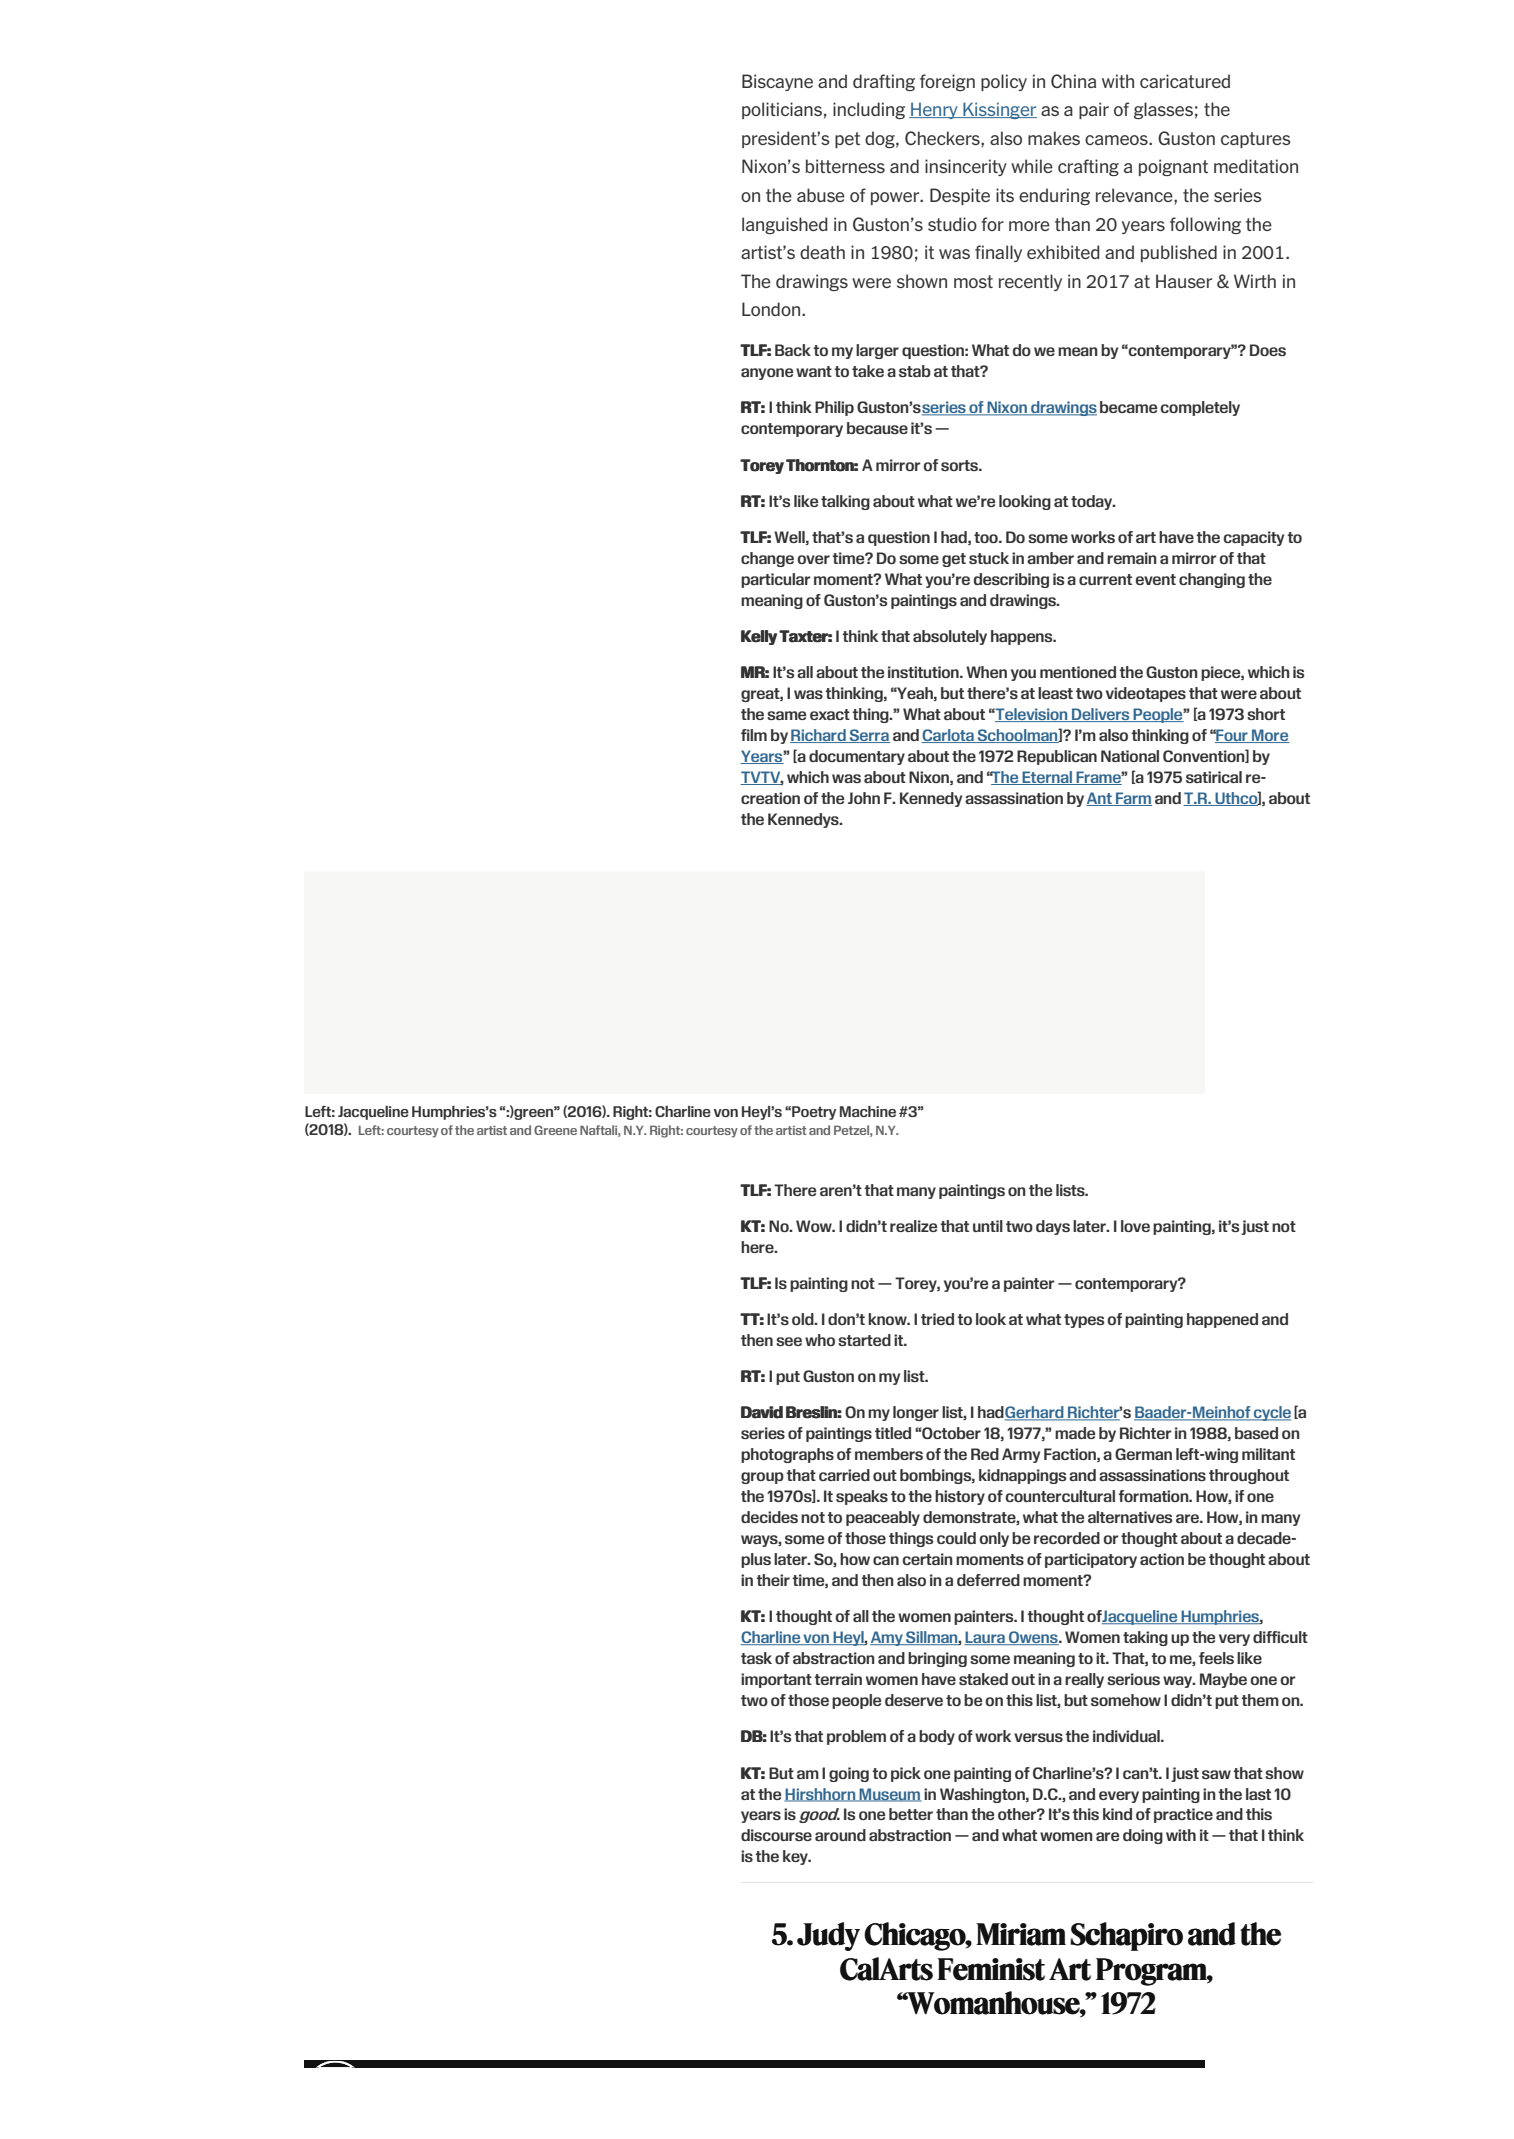 This screenshot has height=2139, width=1514. What do you see at coordinates (864, 798) in the screenshot?
I see `John` at bounding box center [864, 798].
